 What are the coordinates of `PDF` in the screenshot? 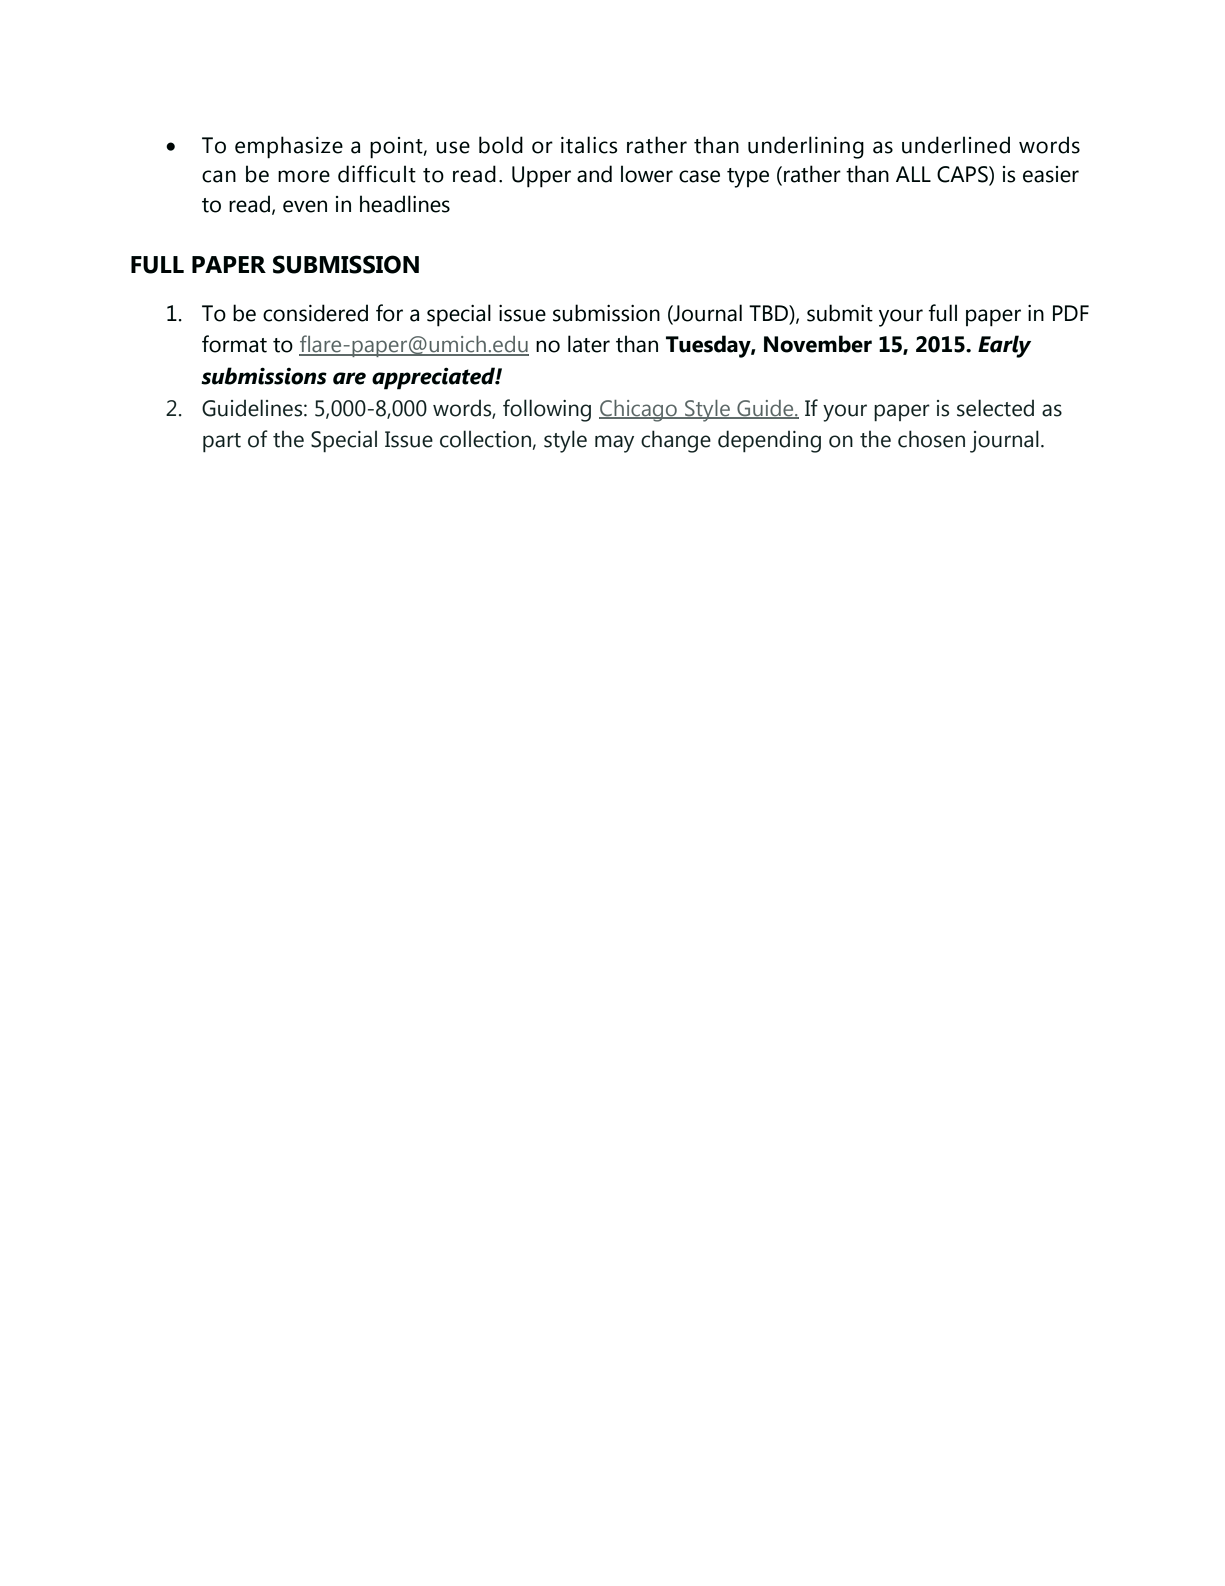 It's located at (1071, 313).
